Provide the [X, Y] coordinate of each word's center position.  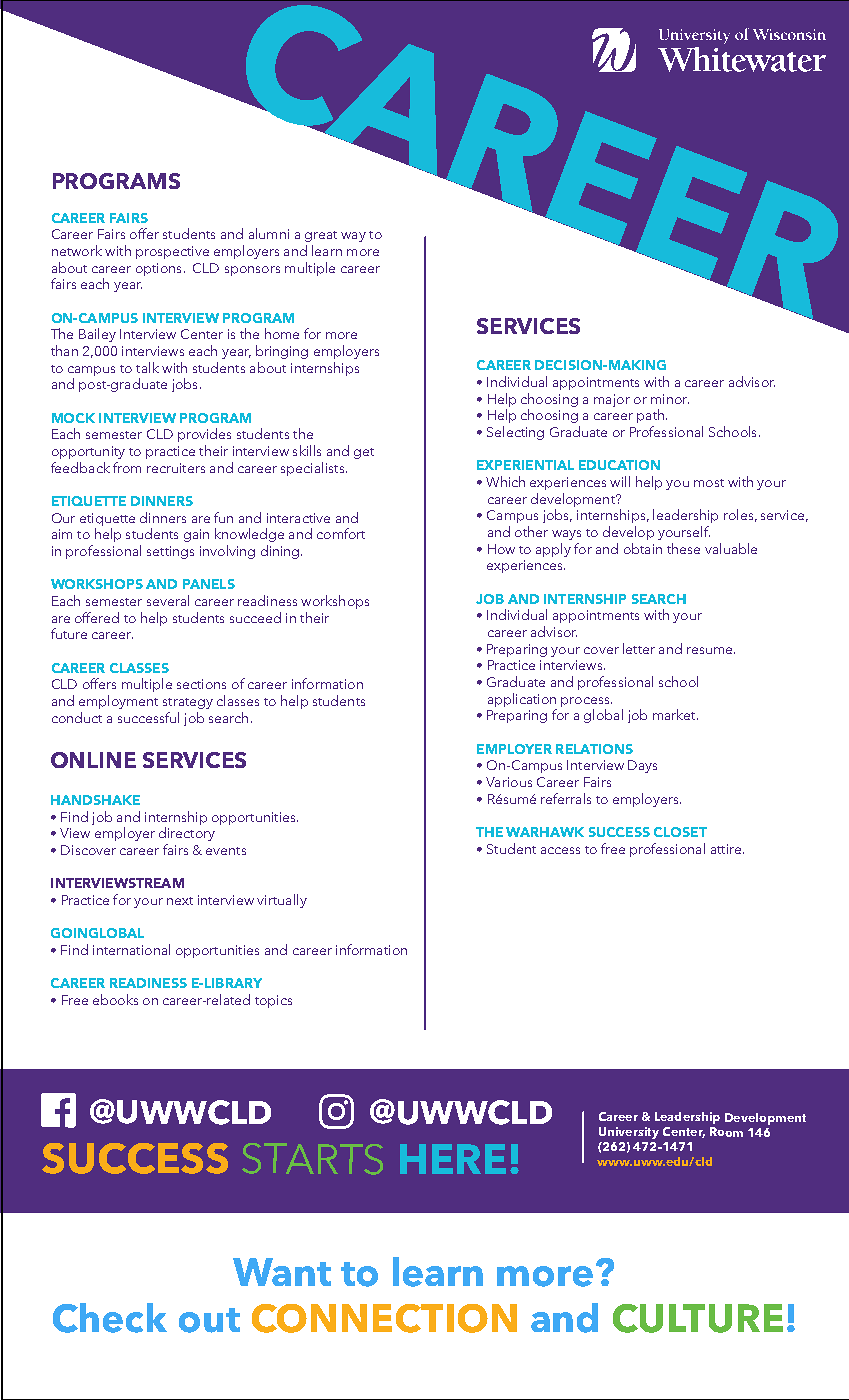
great [321, 236]
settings [170, 552]
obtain [643, 548]
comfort [341, 533]
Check [110, 1318]
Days [642, 766]
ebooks [115, 999]
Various [509, 782]
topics [273, 1001]
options [158, 269]
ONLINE [93, 760]
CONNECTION [384, 1318]
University [629, 1133]
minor [670, 399]
